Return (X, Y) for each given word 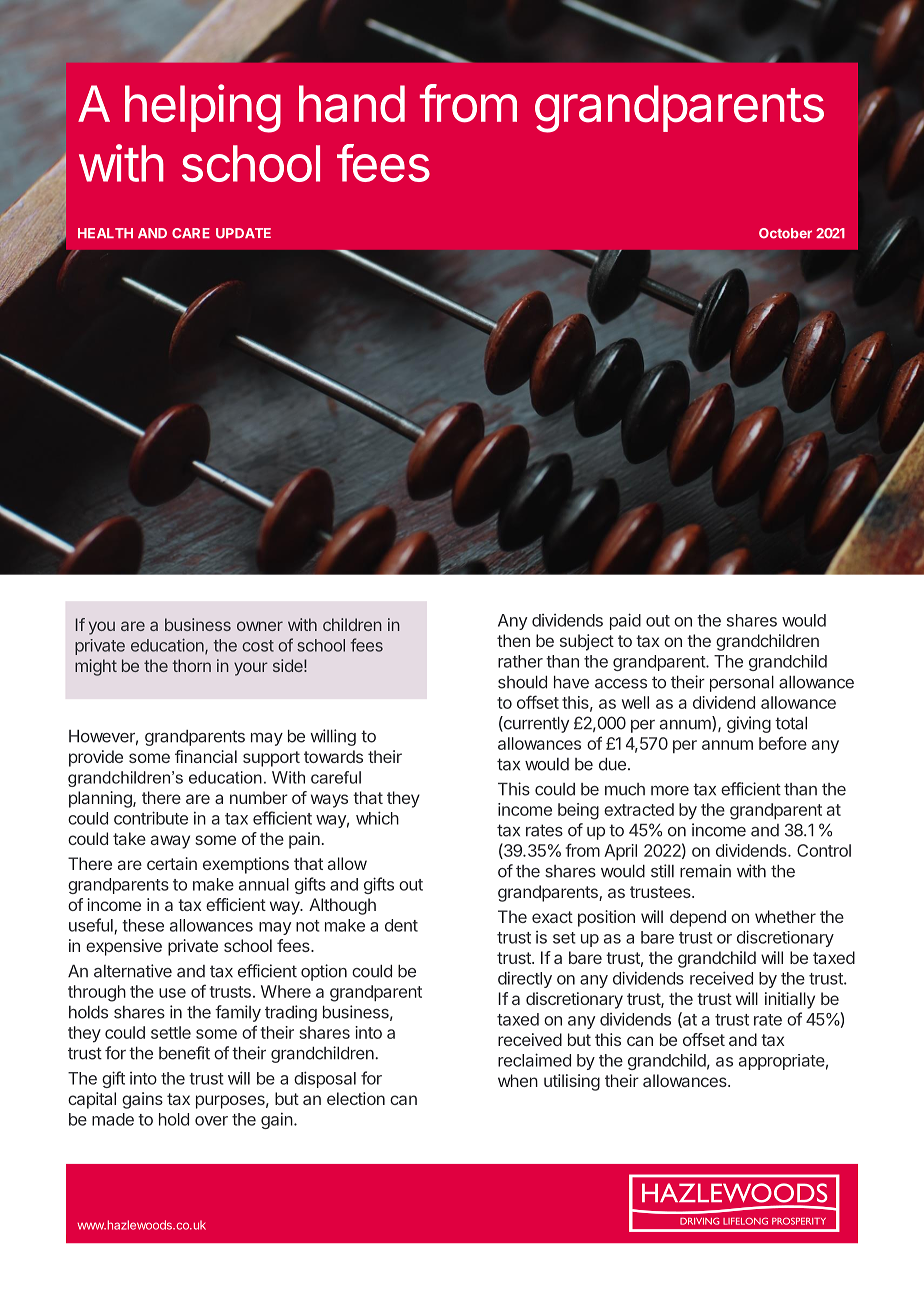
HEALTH (105, 233)
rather (520, 661)
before (783, 743)
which (377, 818)
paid (625, 621)
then (513, 640)
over (211, 1121)
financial (206, 756)
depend (698, 918)
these (143, 925)
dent (401, 925)
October (785, 233)
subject (587, 642)
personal (742, 684)
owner (260, 626)
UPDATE (243, 233)
